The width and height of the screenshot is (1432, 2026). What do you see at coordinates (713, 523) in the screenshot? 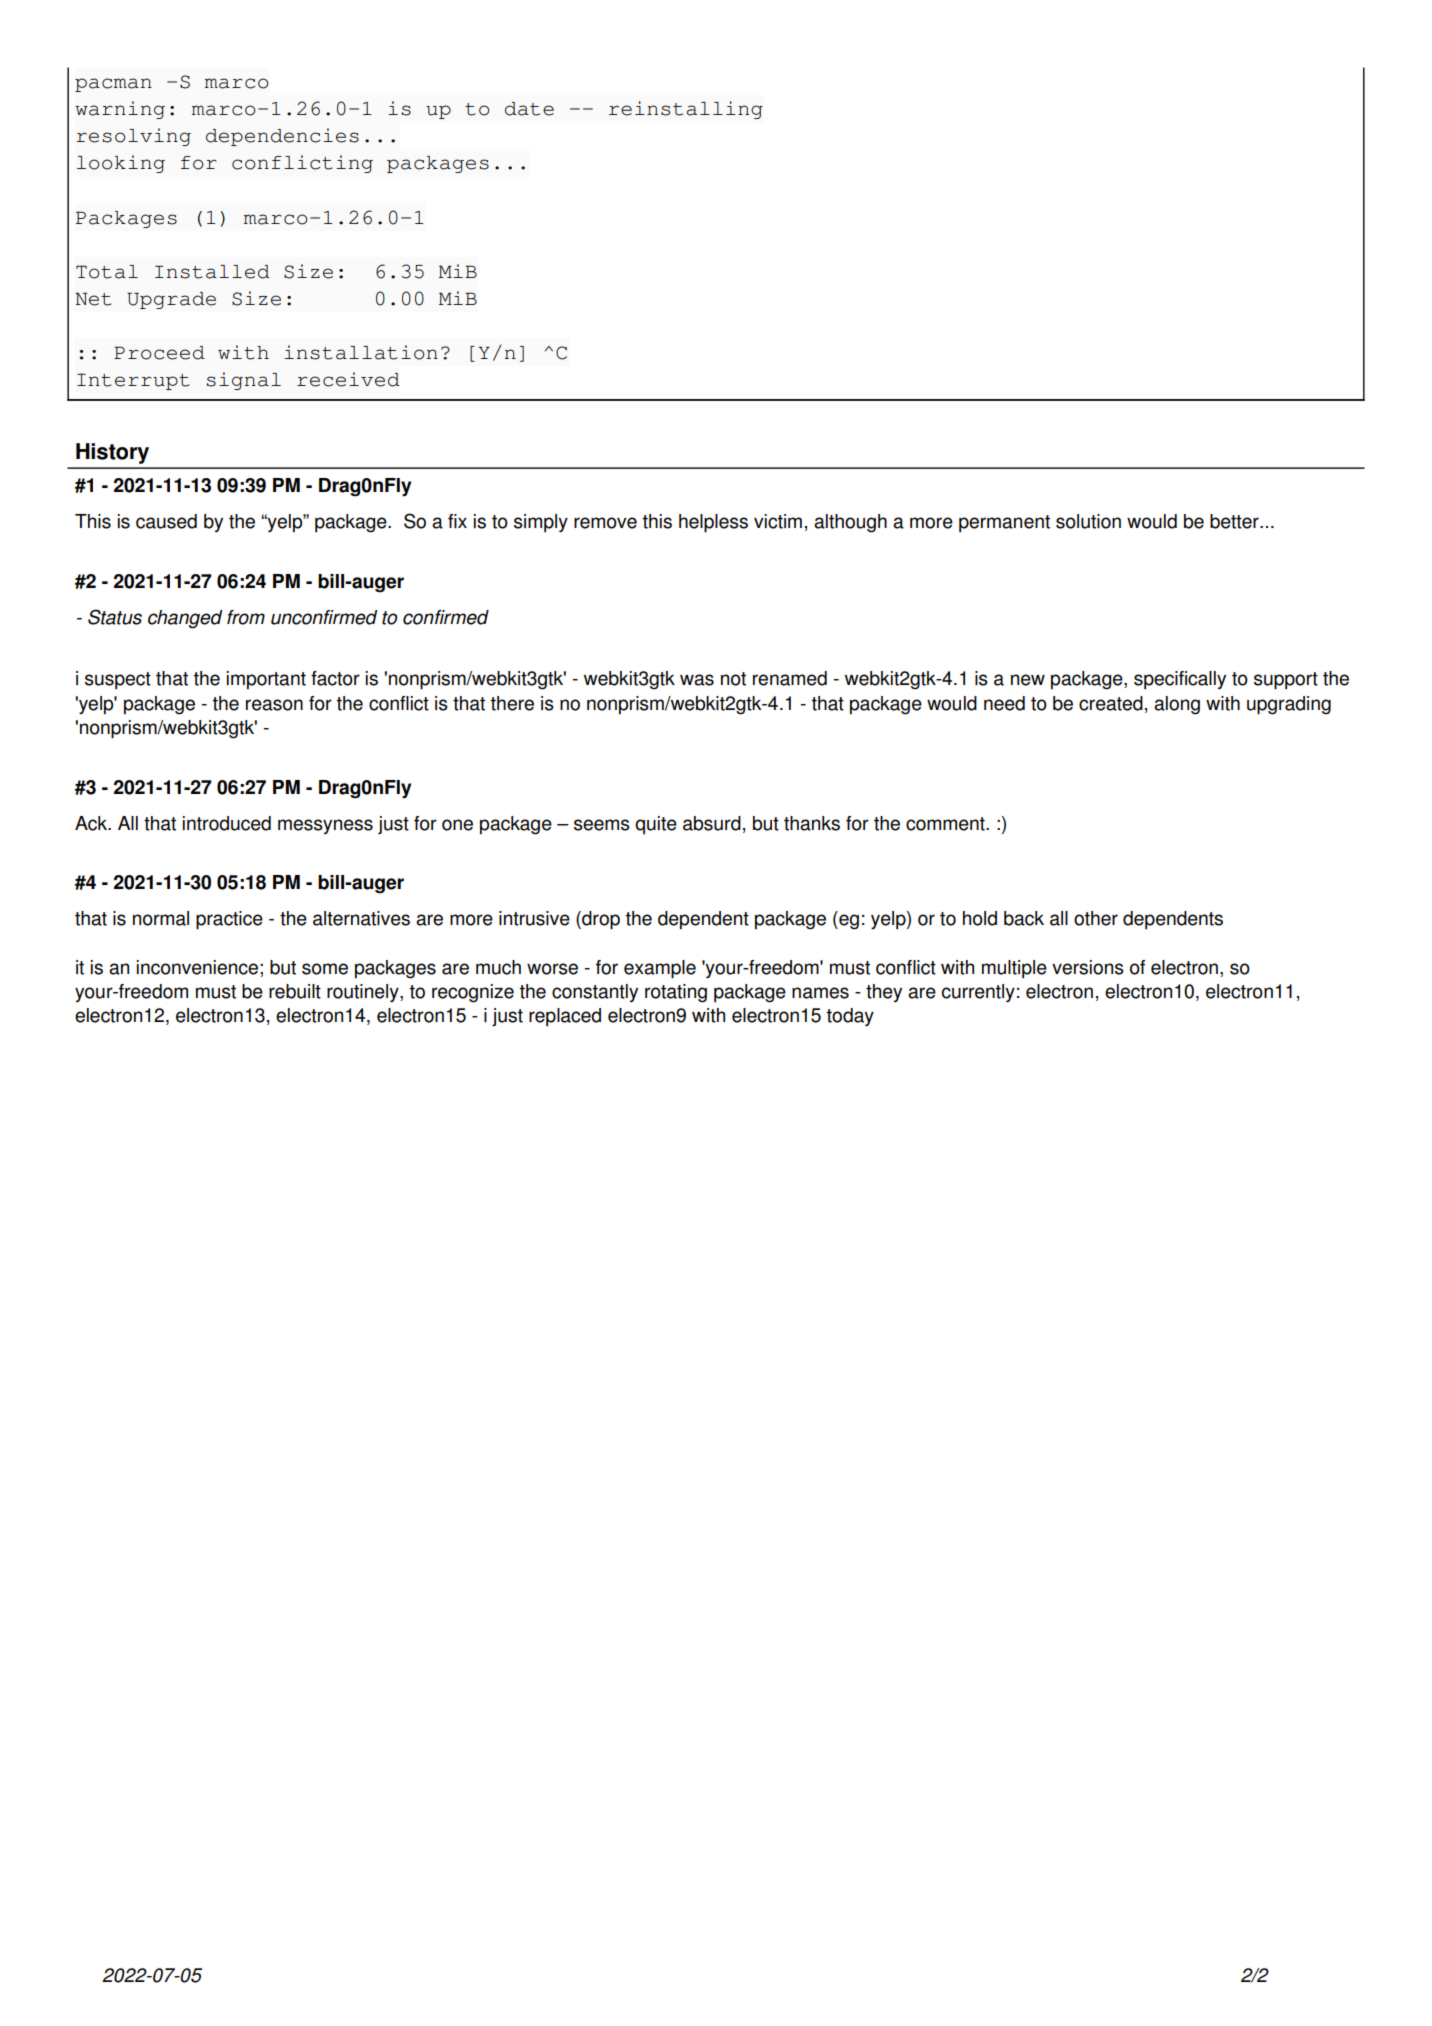
I see `helpless` at bounding box center [713, 523].
